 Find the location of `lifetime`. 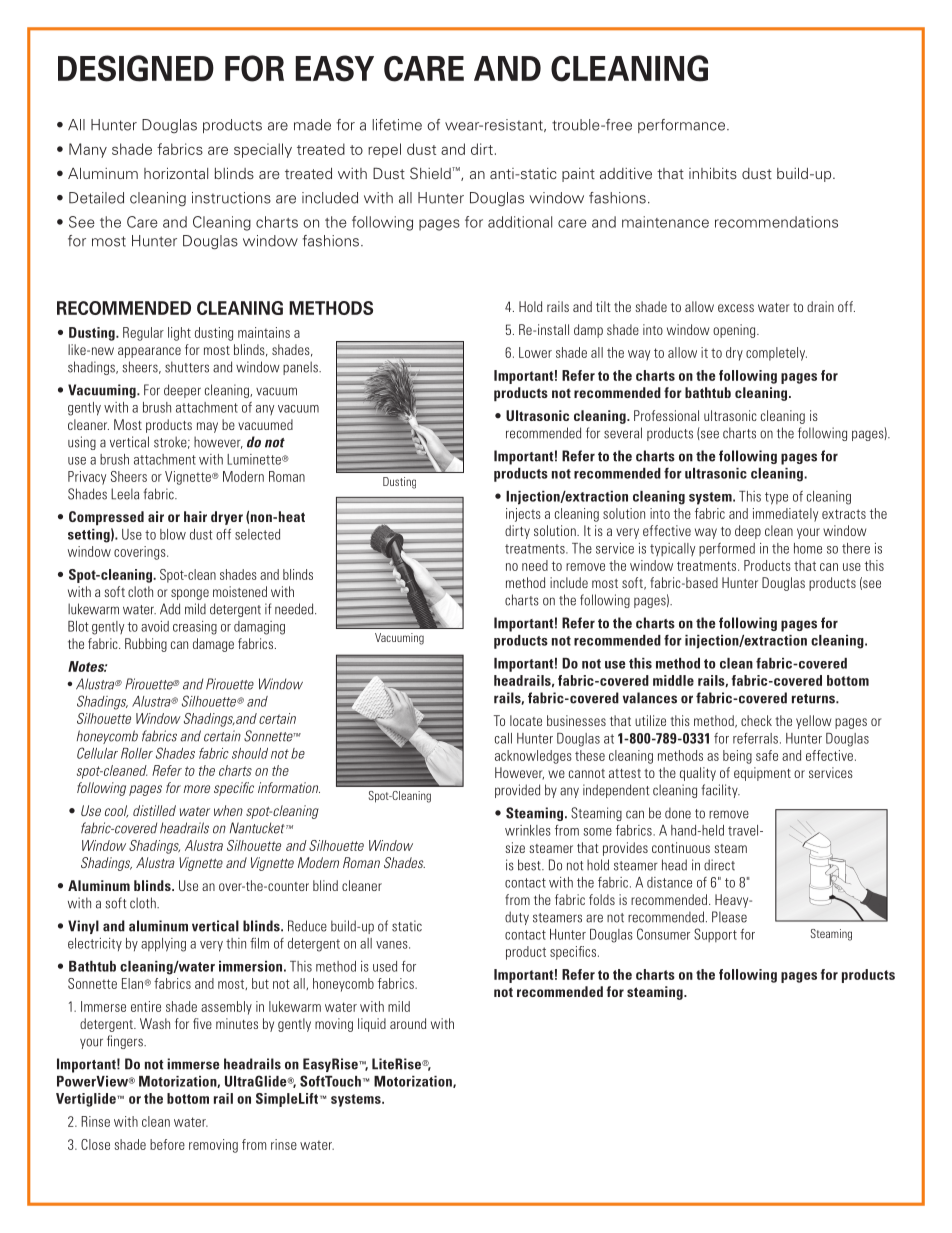

lifetime is located at coordinates (397, 125).
